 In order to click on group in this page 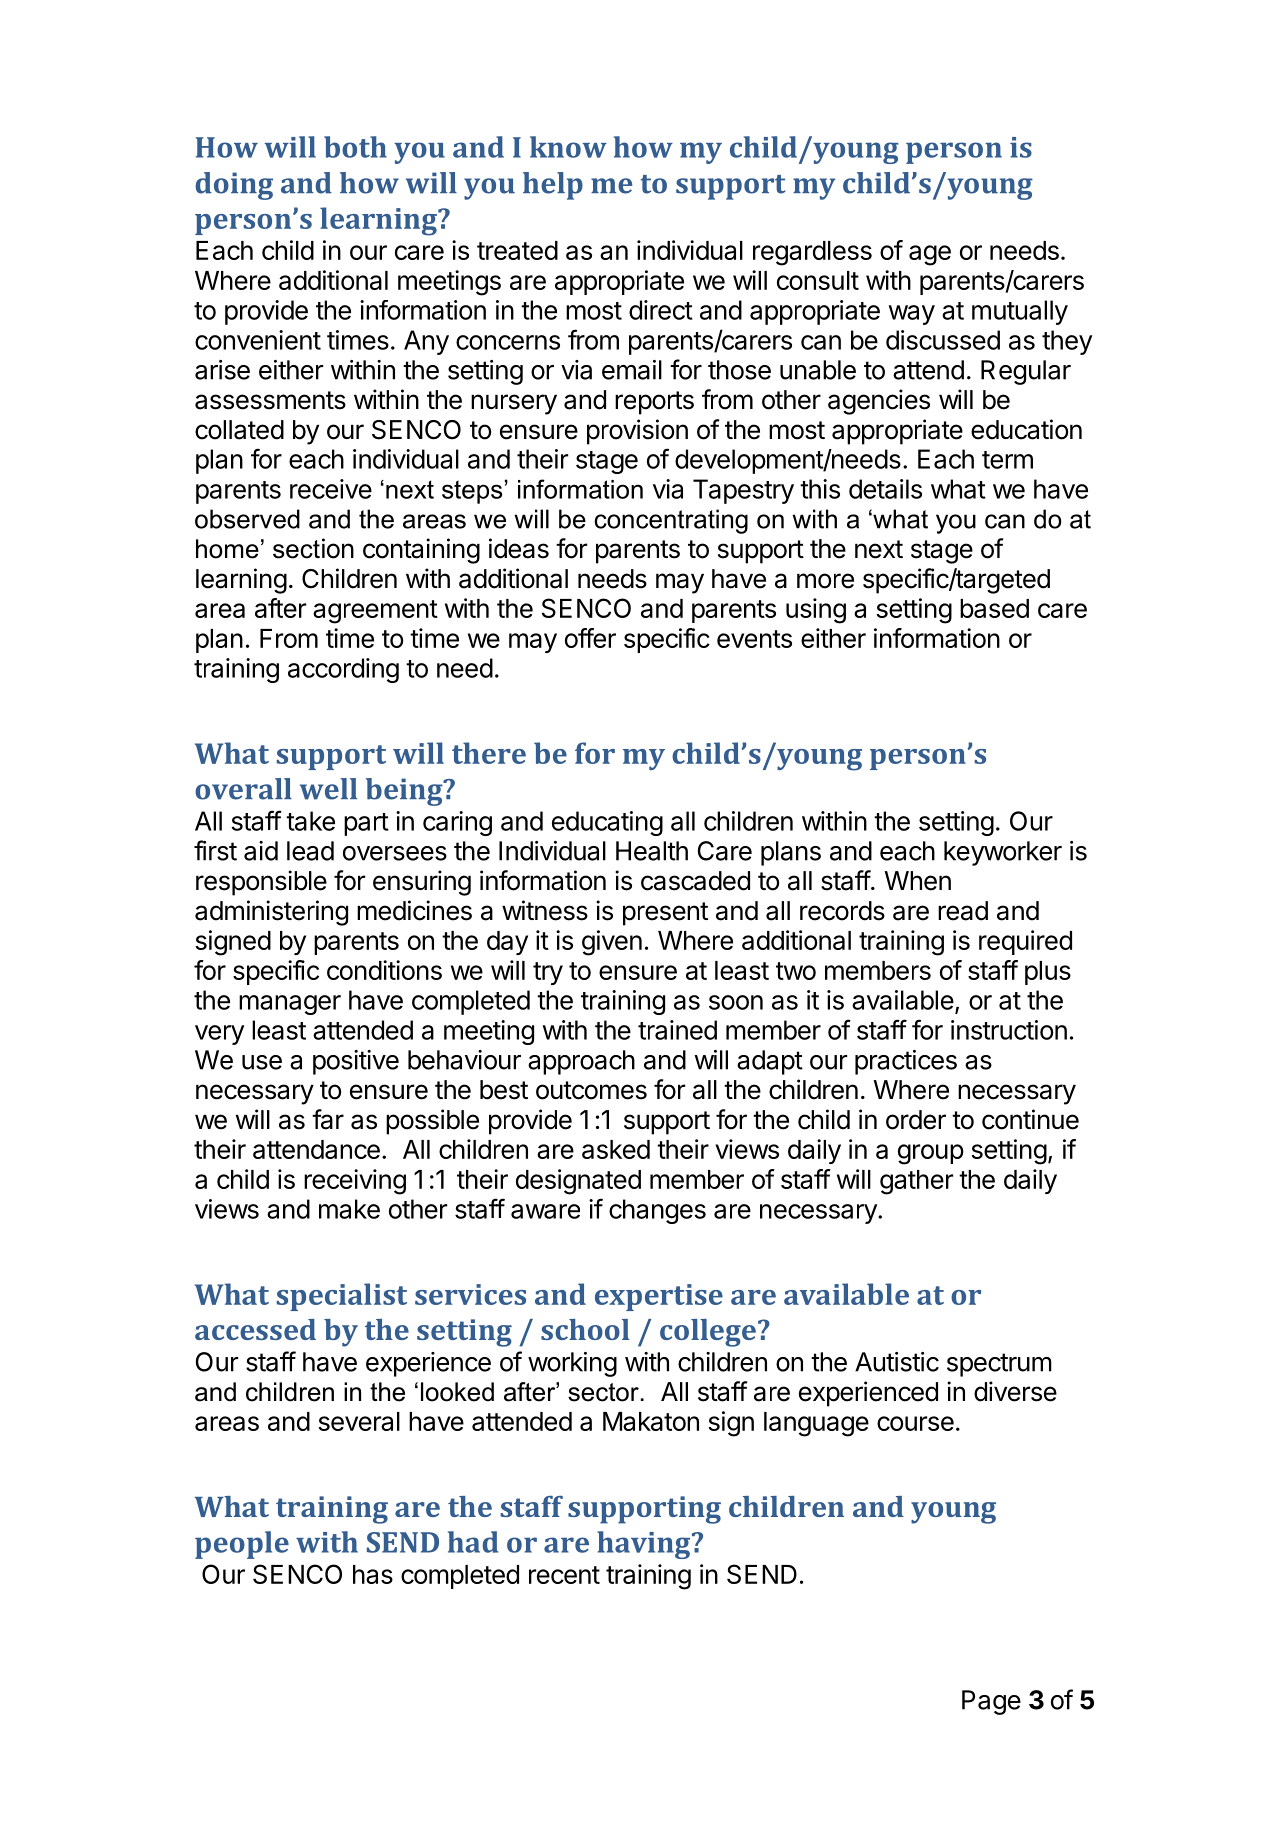, I will do `click(931, 1154)`.
